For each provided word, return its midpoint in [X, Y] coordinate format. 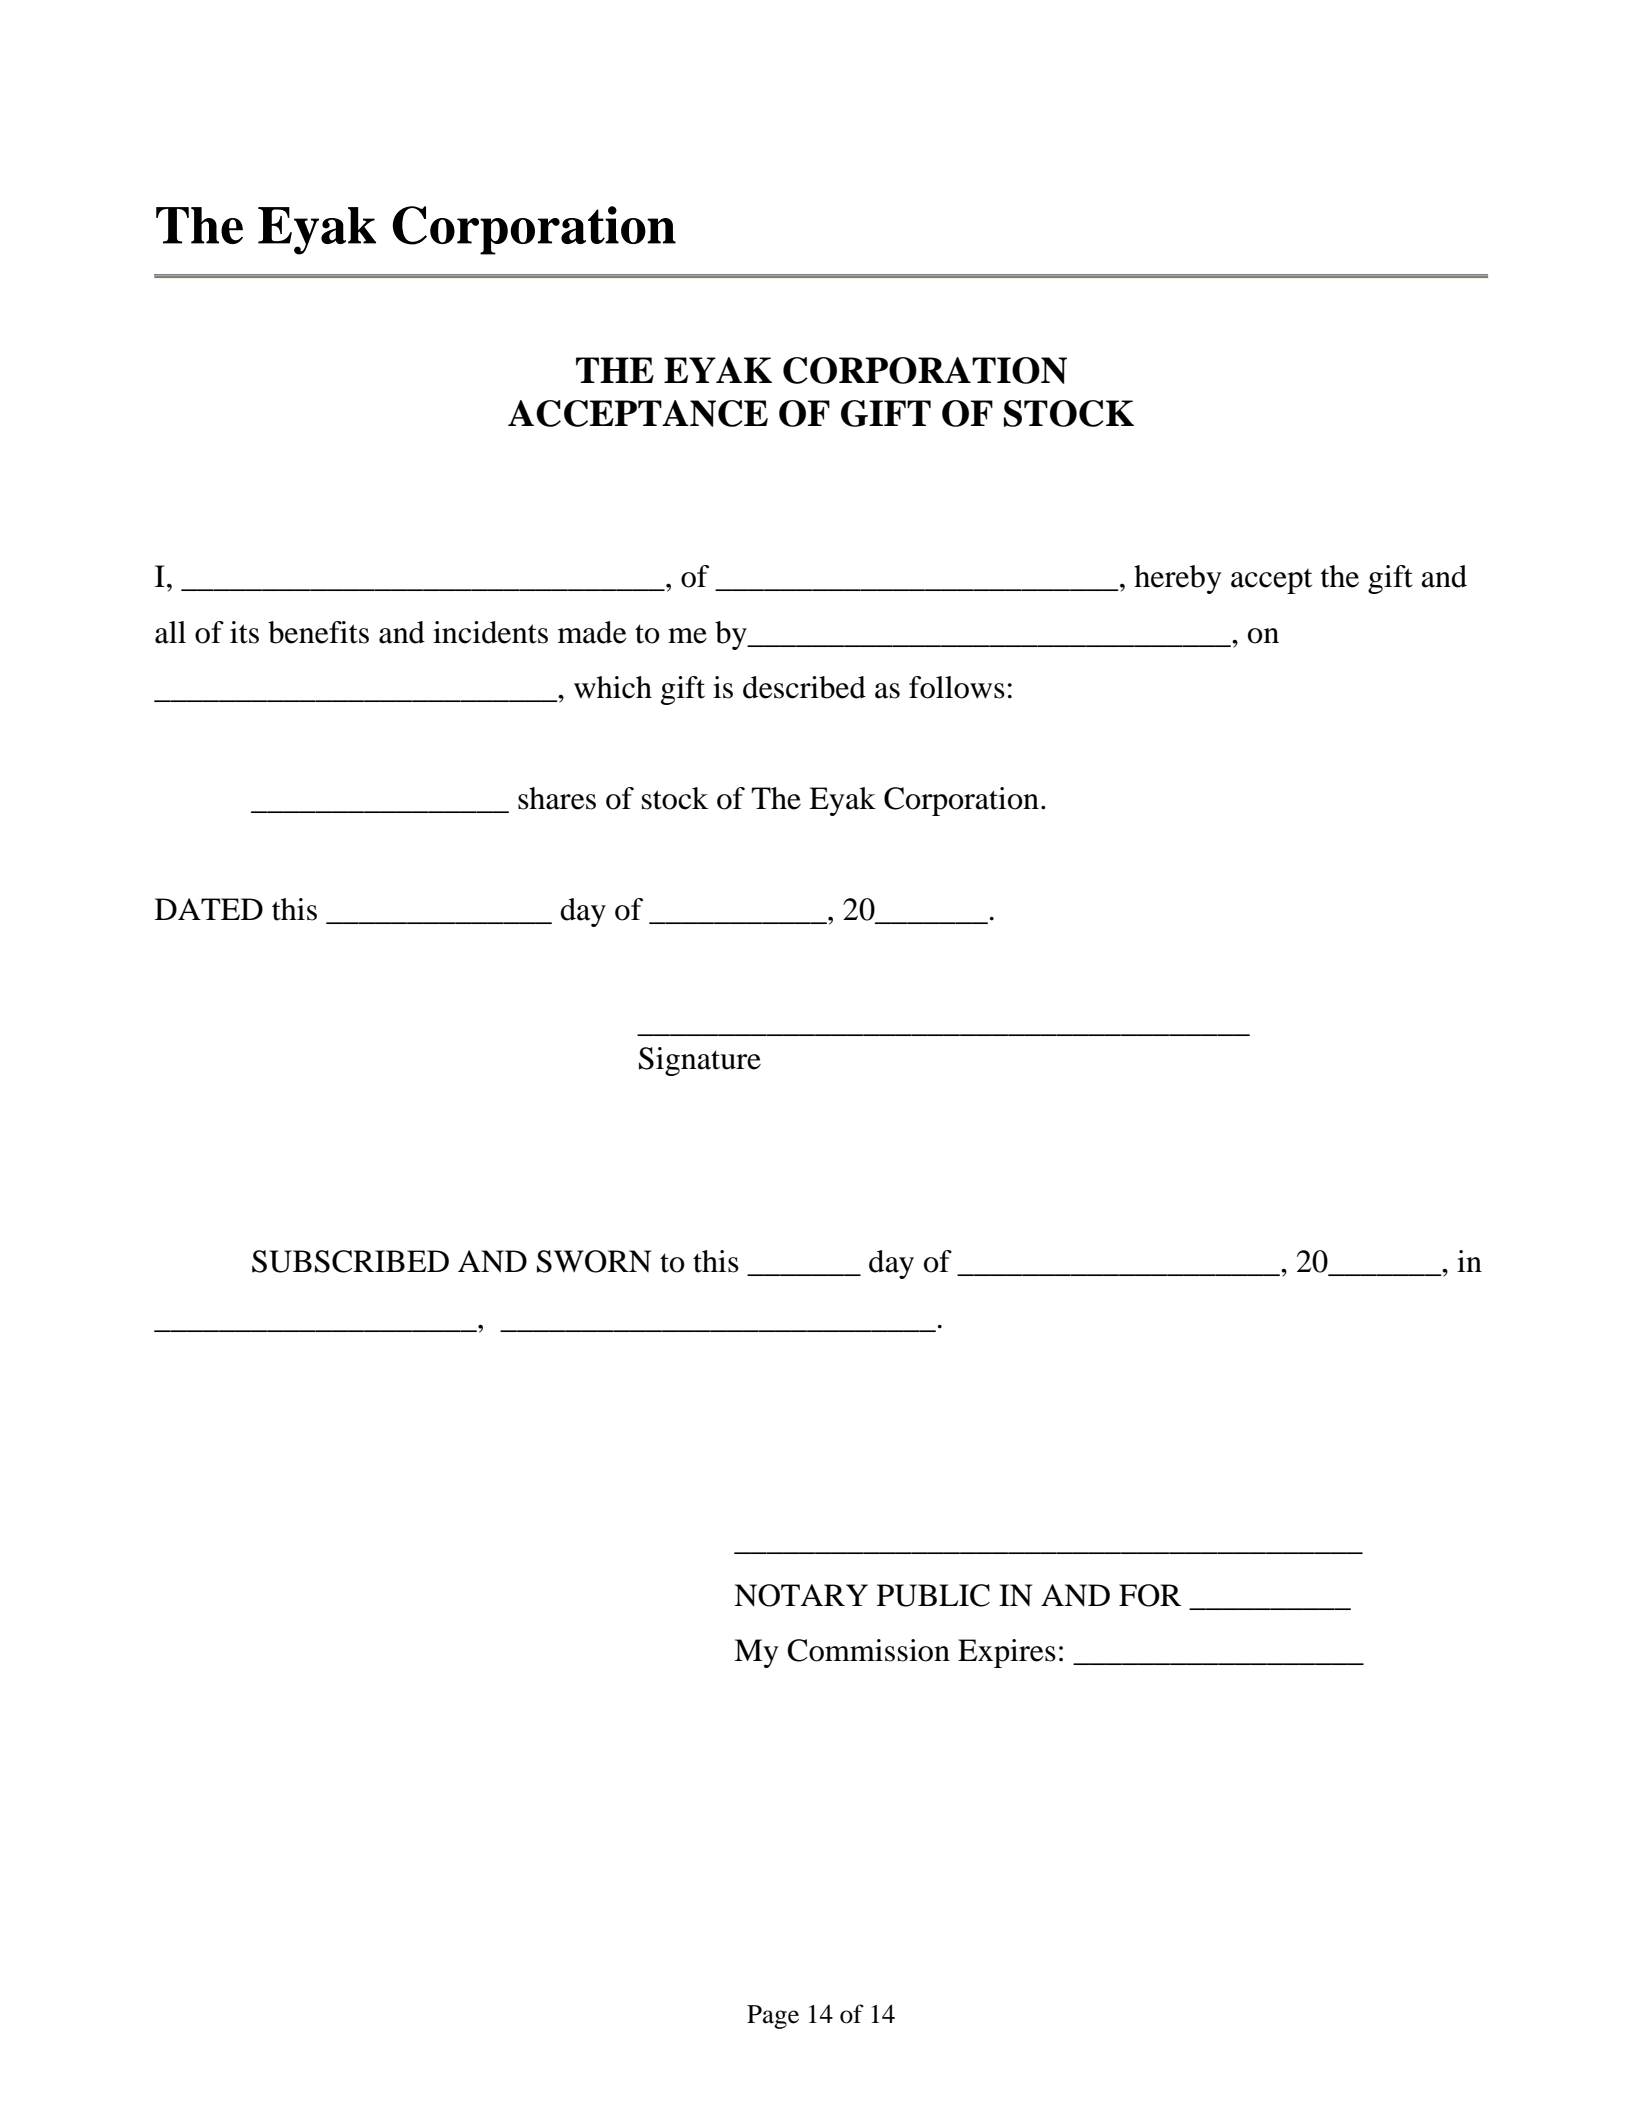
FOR [1150, 1595]
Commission [868, 1650]
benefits [318, 632]
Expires [1007, 1653]
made [592, 632]
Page [773, 2017]
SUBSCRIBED [350, 1261]
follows [957, 687]
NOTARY [801, 1595]
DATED [209, 909]
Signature [700, 1061]
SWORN [594, 1261]
